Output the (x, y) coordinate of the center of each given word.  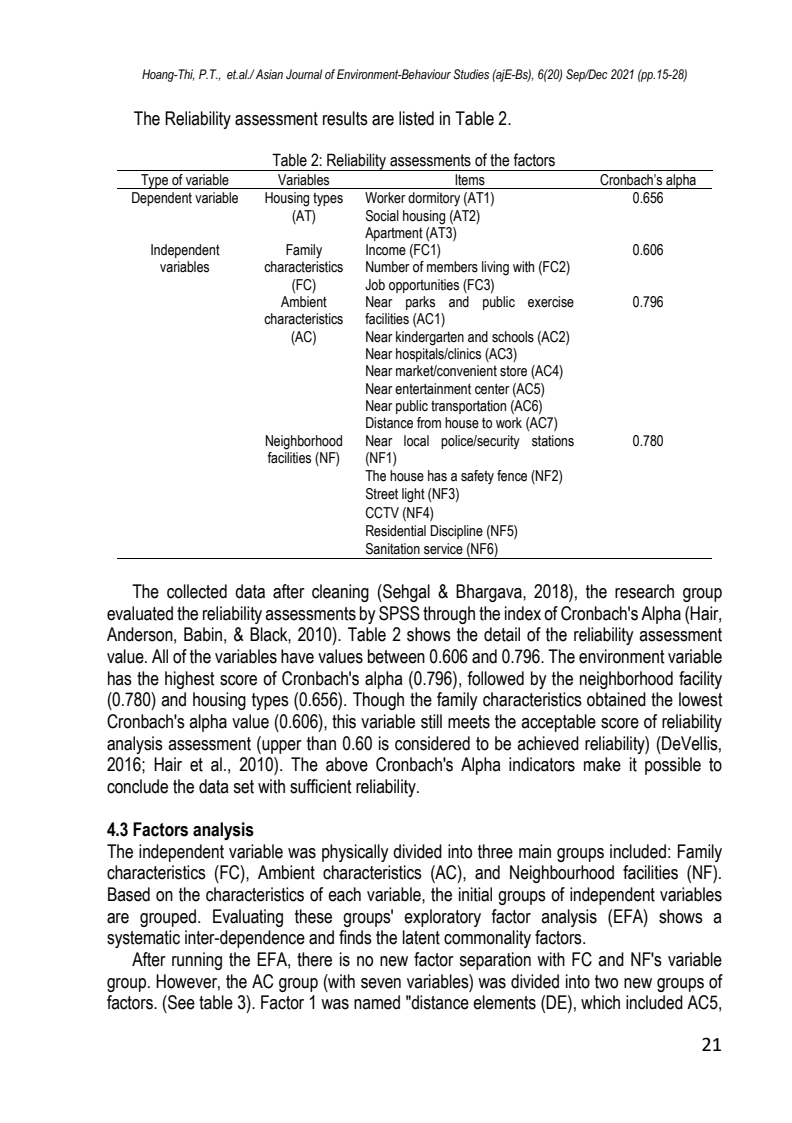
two (606, 982)
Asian (269, 74)
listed (416, 118)
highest (190, 680)
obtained (616, 699)
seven (381, 983)
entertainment (433, 389)
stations (553, 441)
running (197, 961)
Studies (471, 74)
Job (375, 285)
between (396, 656)
